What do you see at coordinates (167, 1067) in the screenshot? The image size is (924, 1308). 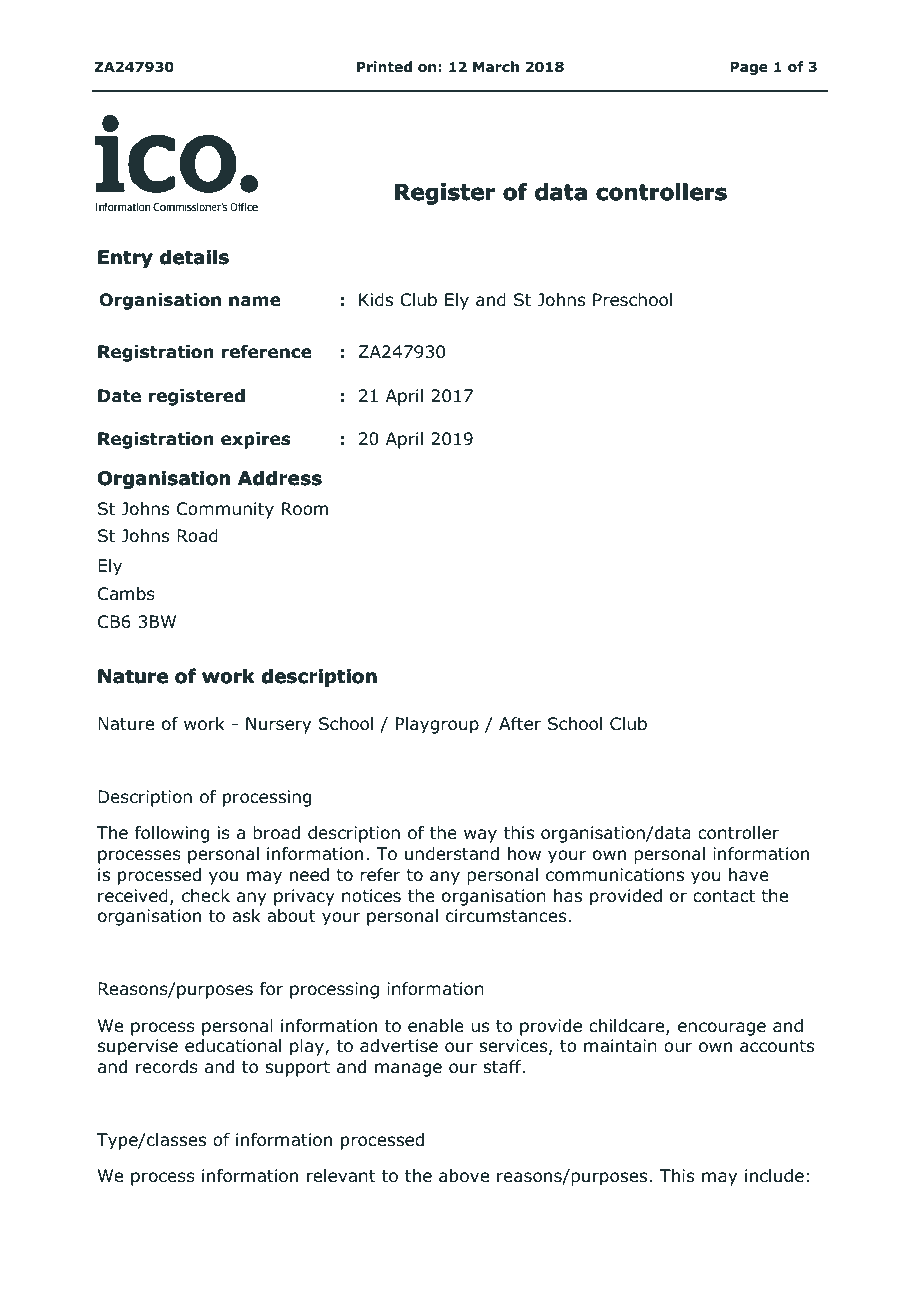 I see `records` at bounding box center [167, 1067].
